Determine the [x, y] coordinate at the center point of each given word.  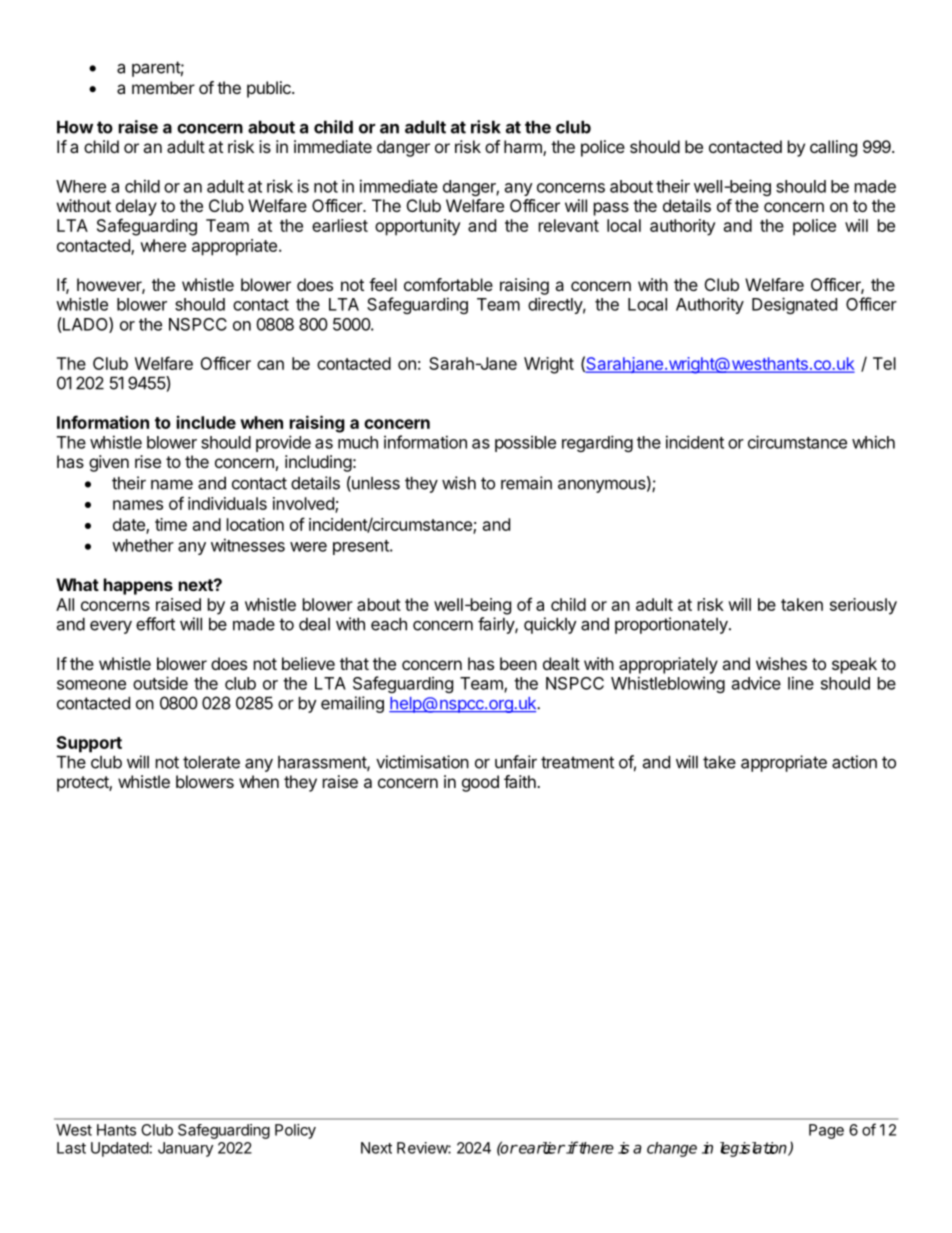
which [873, 442]
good [480, 783]
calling [833, 148]
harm [524, 148]
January [185, 1149]
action [854, 762]
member [163, 87]
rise [148, 461]
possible [525, 443]
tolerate [211, 762]
